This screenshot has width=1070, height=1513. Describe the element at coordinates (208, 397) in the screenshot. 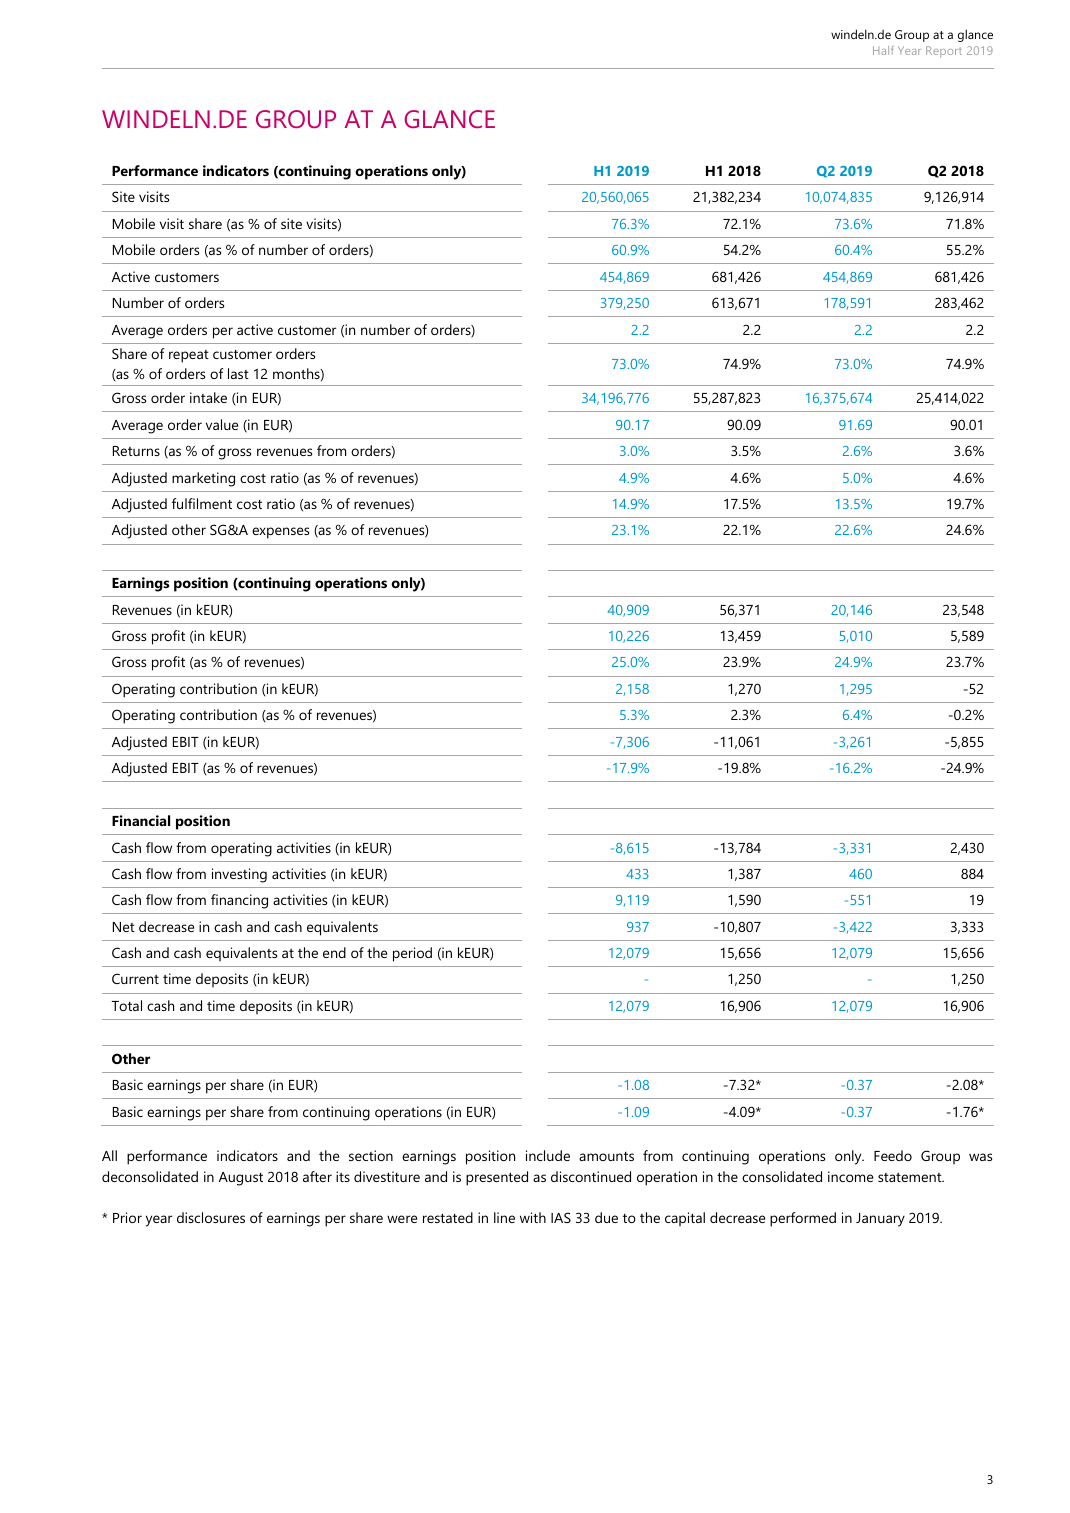

I see `intake` at that location.
